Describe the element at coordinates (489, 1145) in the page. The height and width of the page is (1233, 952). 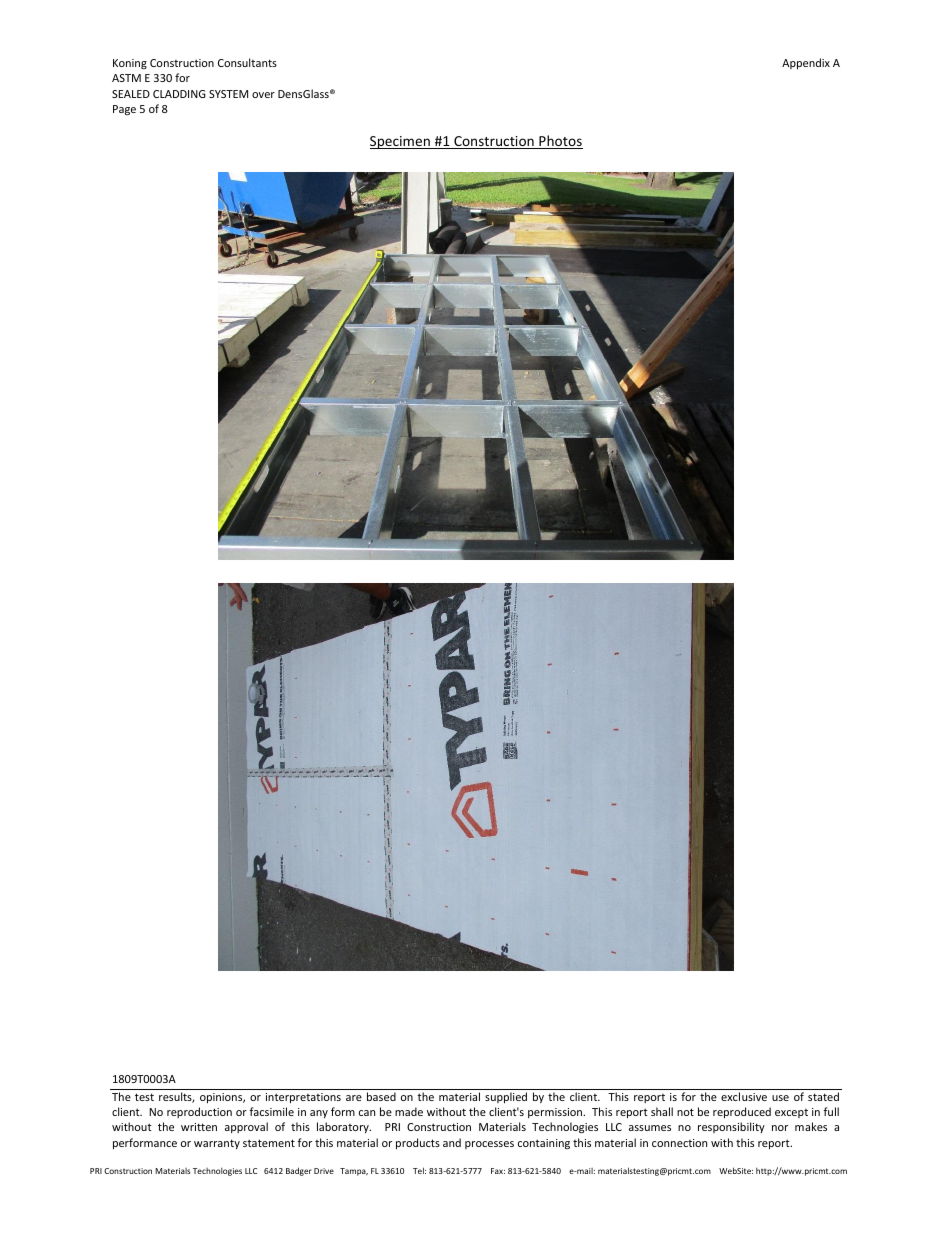
I see `processes` at that location.
